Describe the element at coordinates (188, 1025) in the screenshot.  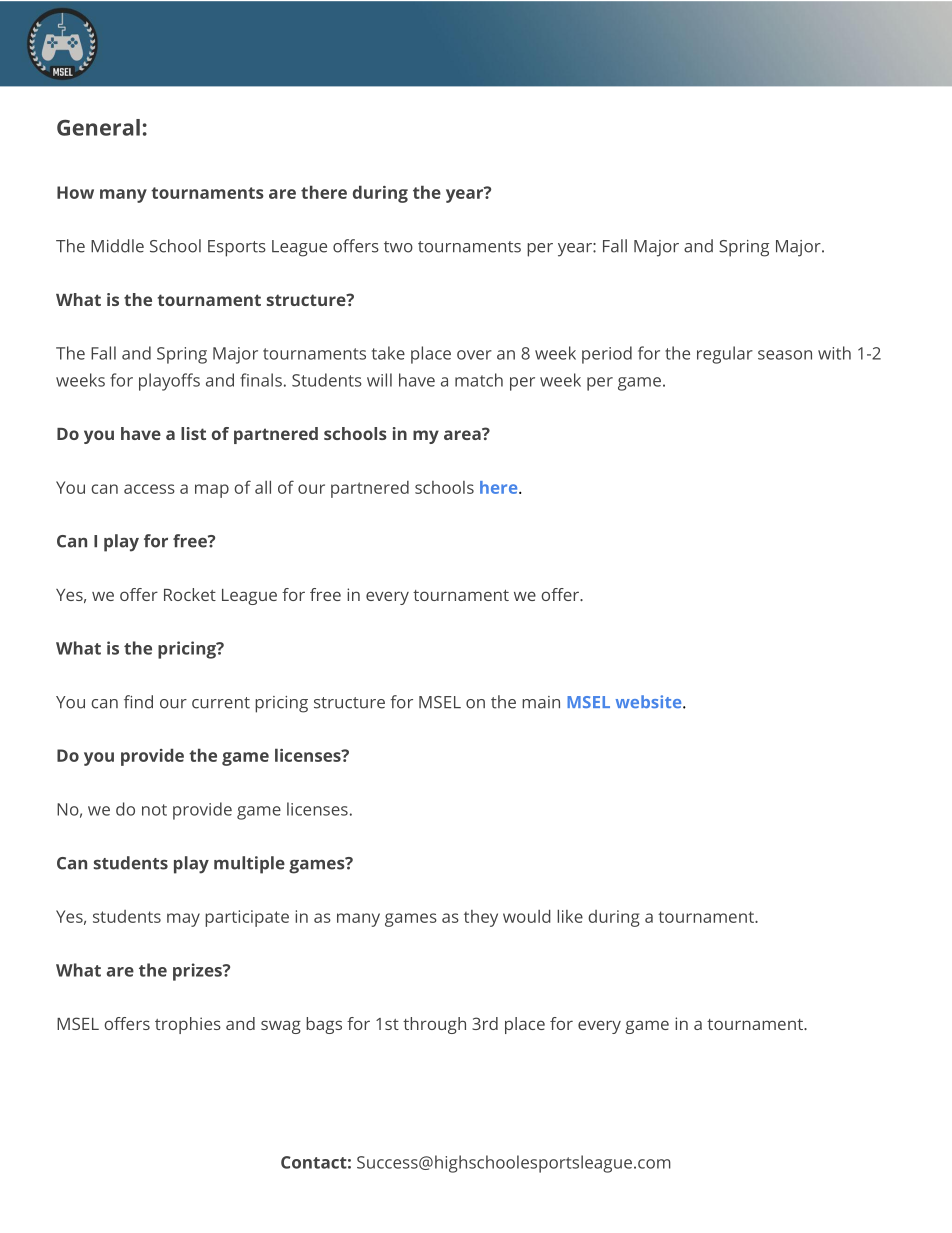
I see `trophies` at that location.
